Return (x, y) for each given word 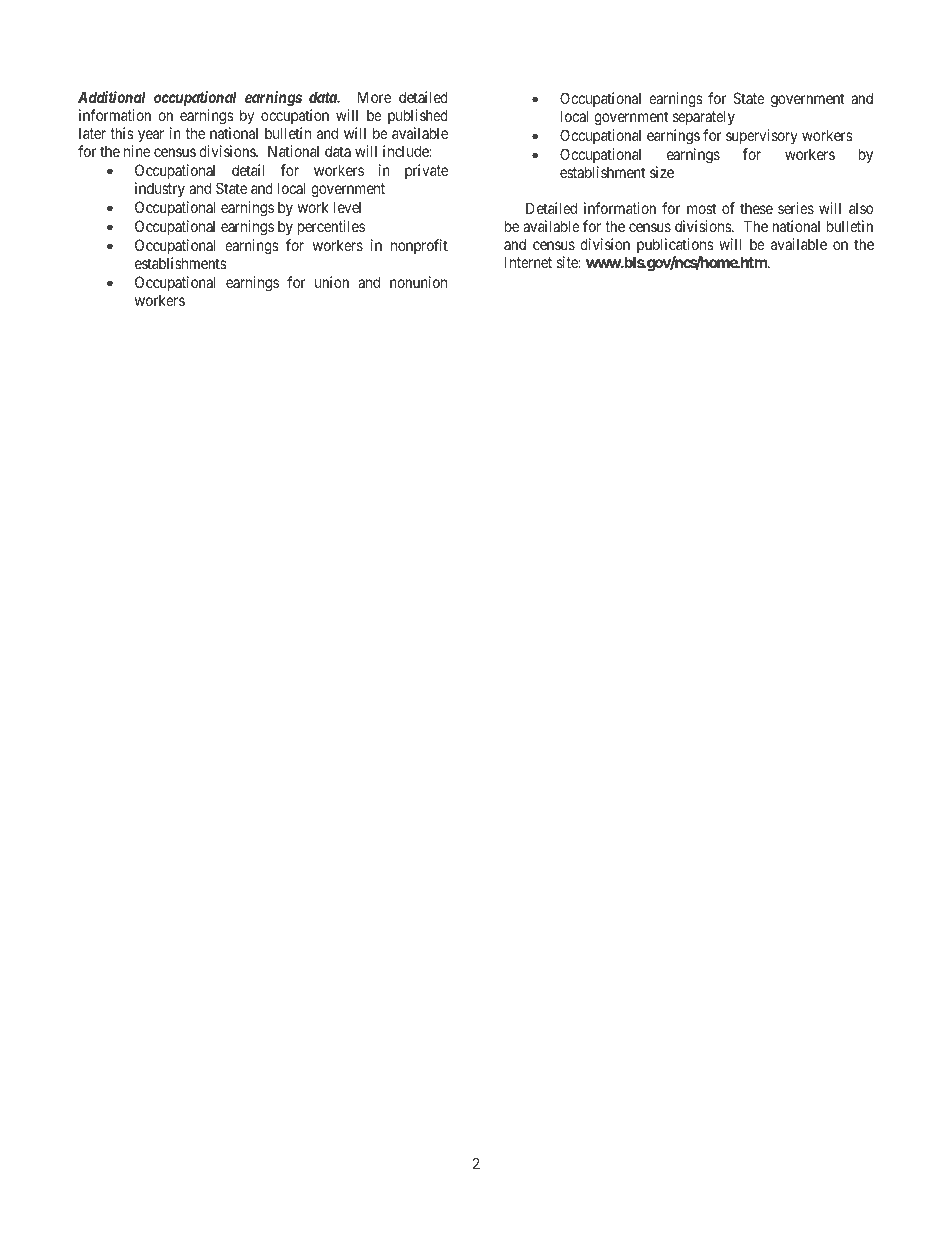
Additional (111, 97)
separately (704, 117)
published (418, 116)
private (426, 171)
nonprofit (419, 246)
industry (160, 189)
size (662, 172)
